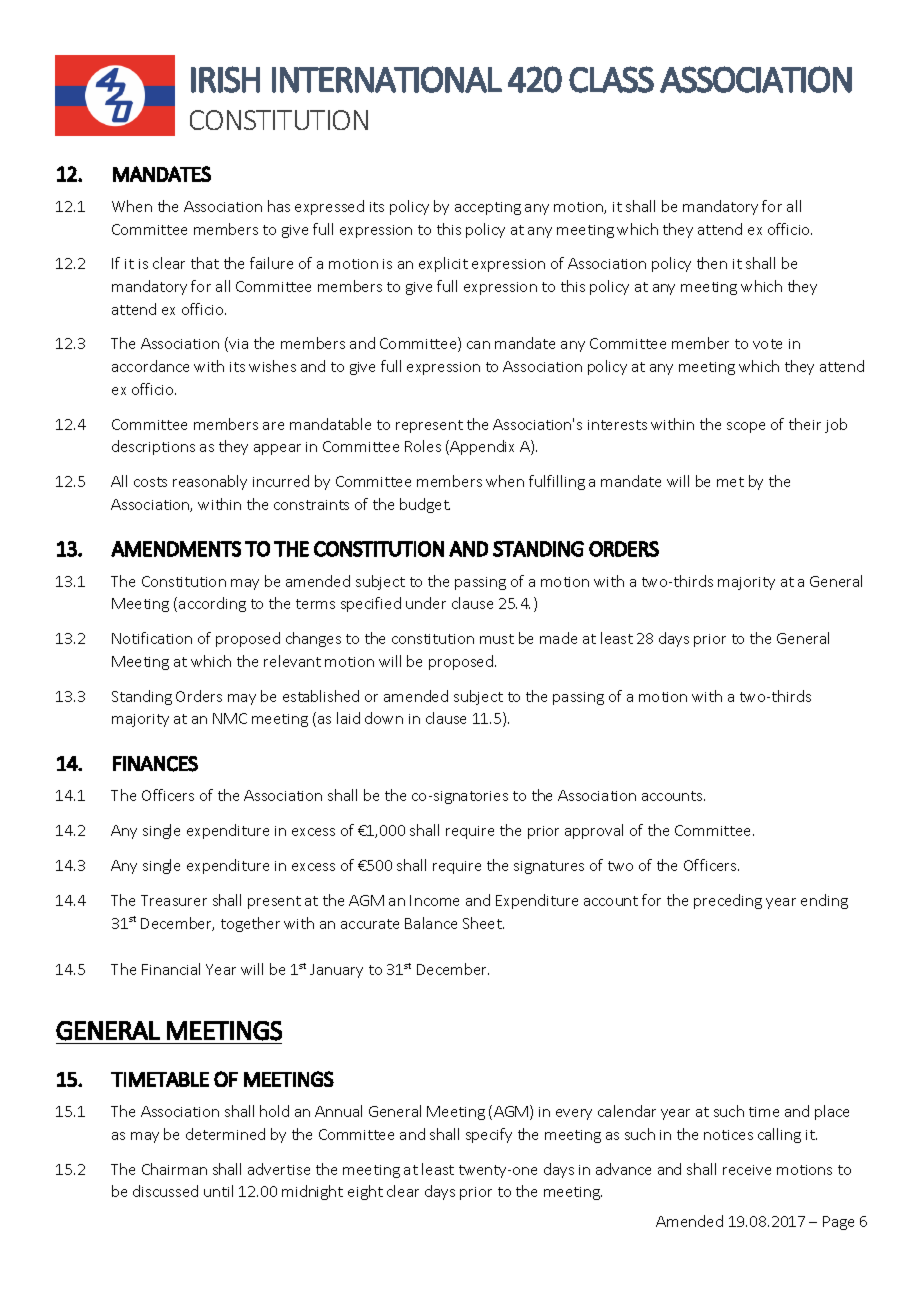 This screenshot has width=924, height=1309. I want to click on vote, so click(767, 344).
